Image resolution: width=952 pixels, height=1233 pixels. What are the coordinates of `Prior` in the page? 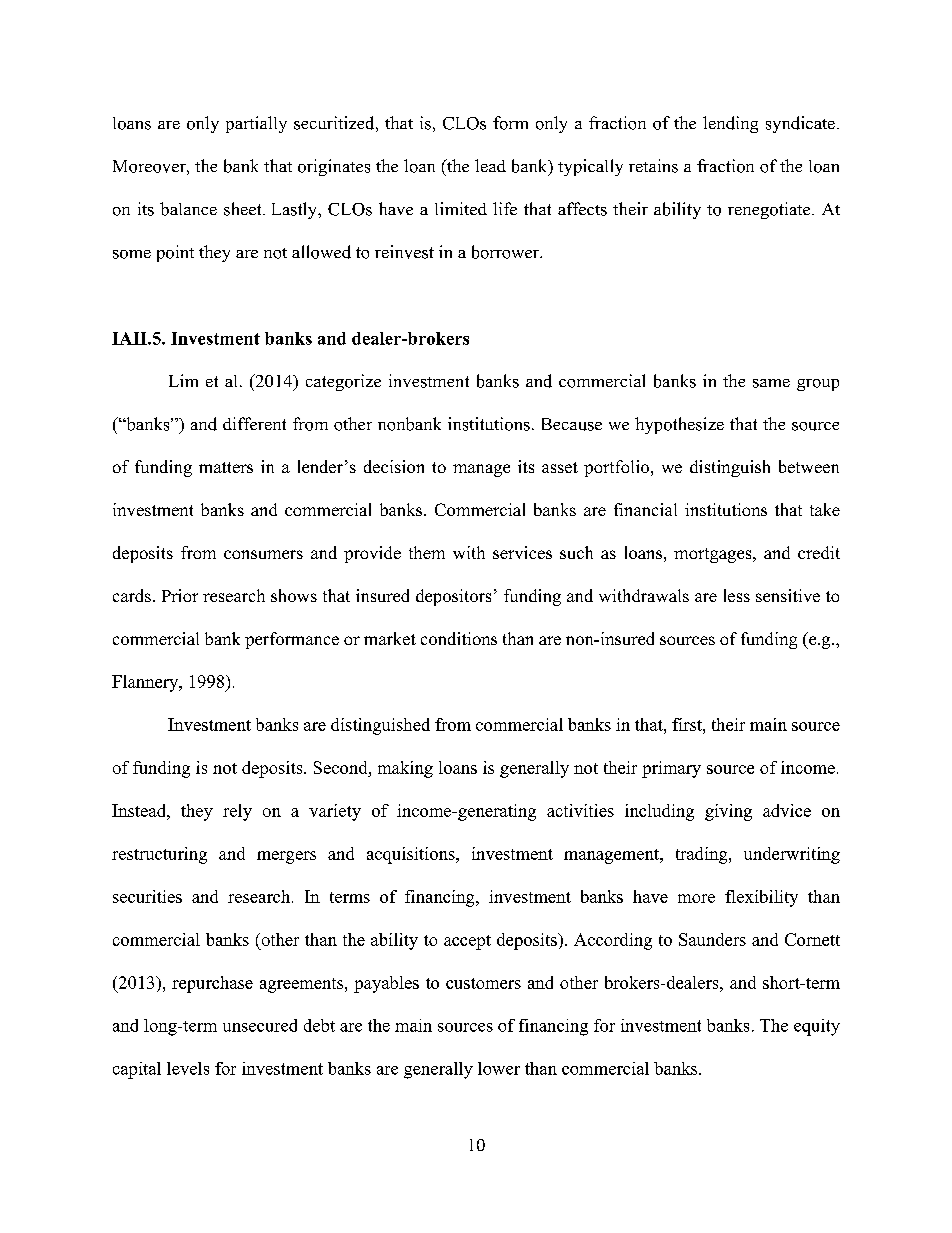 It's located at (180, 595).
